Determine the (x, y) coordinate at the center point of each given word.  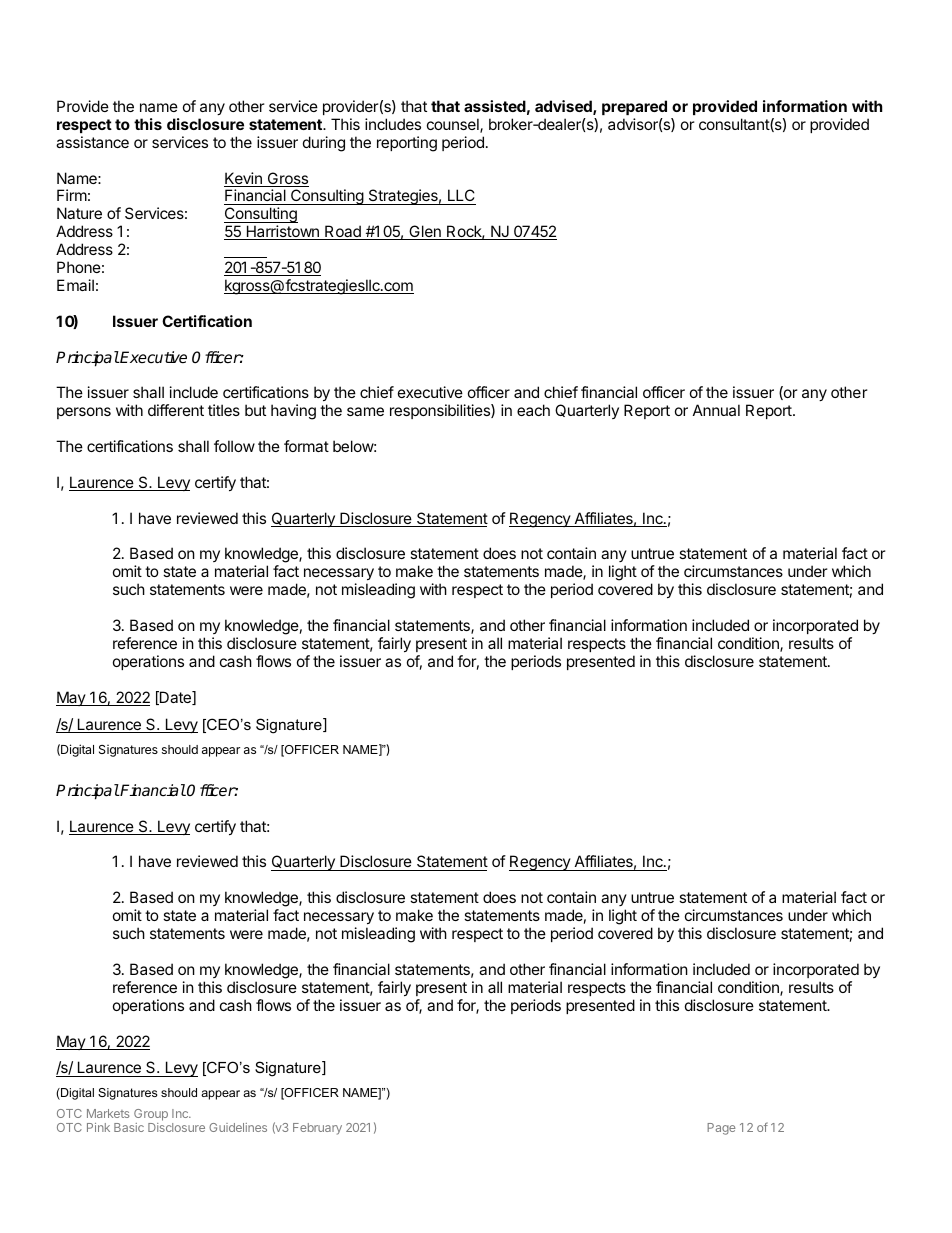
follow (234, 446)
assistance (92, 142)
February (317, 1129)
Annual (716, 410)
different (176, 410)
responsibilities (441, 411)
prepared (634, 107)
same (365, 411)
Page (721, 1129)
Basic (129, 1127)
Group (151, 1115)
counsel (454, 125)
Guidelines (238, 1127)
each (533, 410)
